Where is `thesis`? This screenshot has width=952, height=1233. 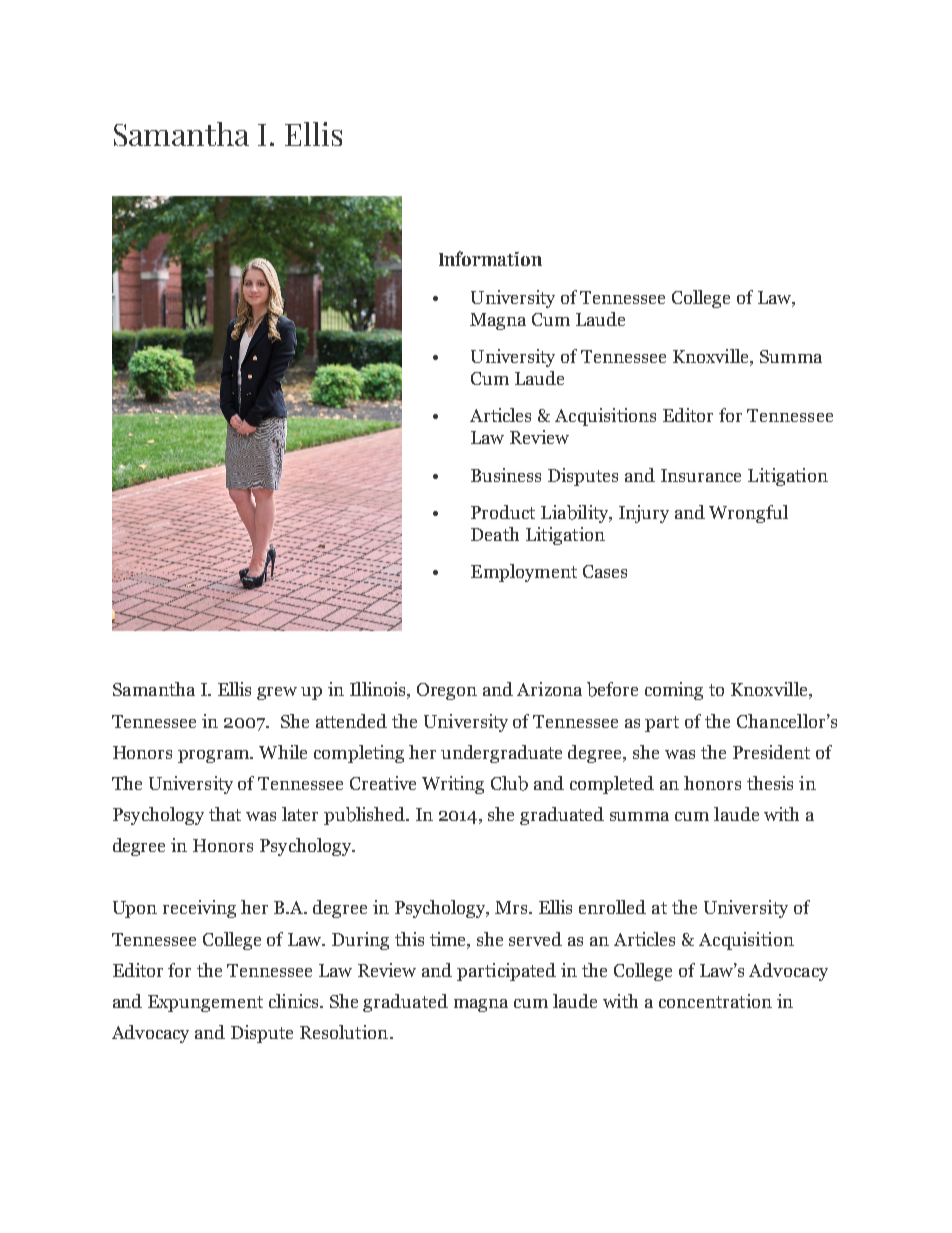
thesis is located at coordinates (770, 783).
